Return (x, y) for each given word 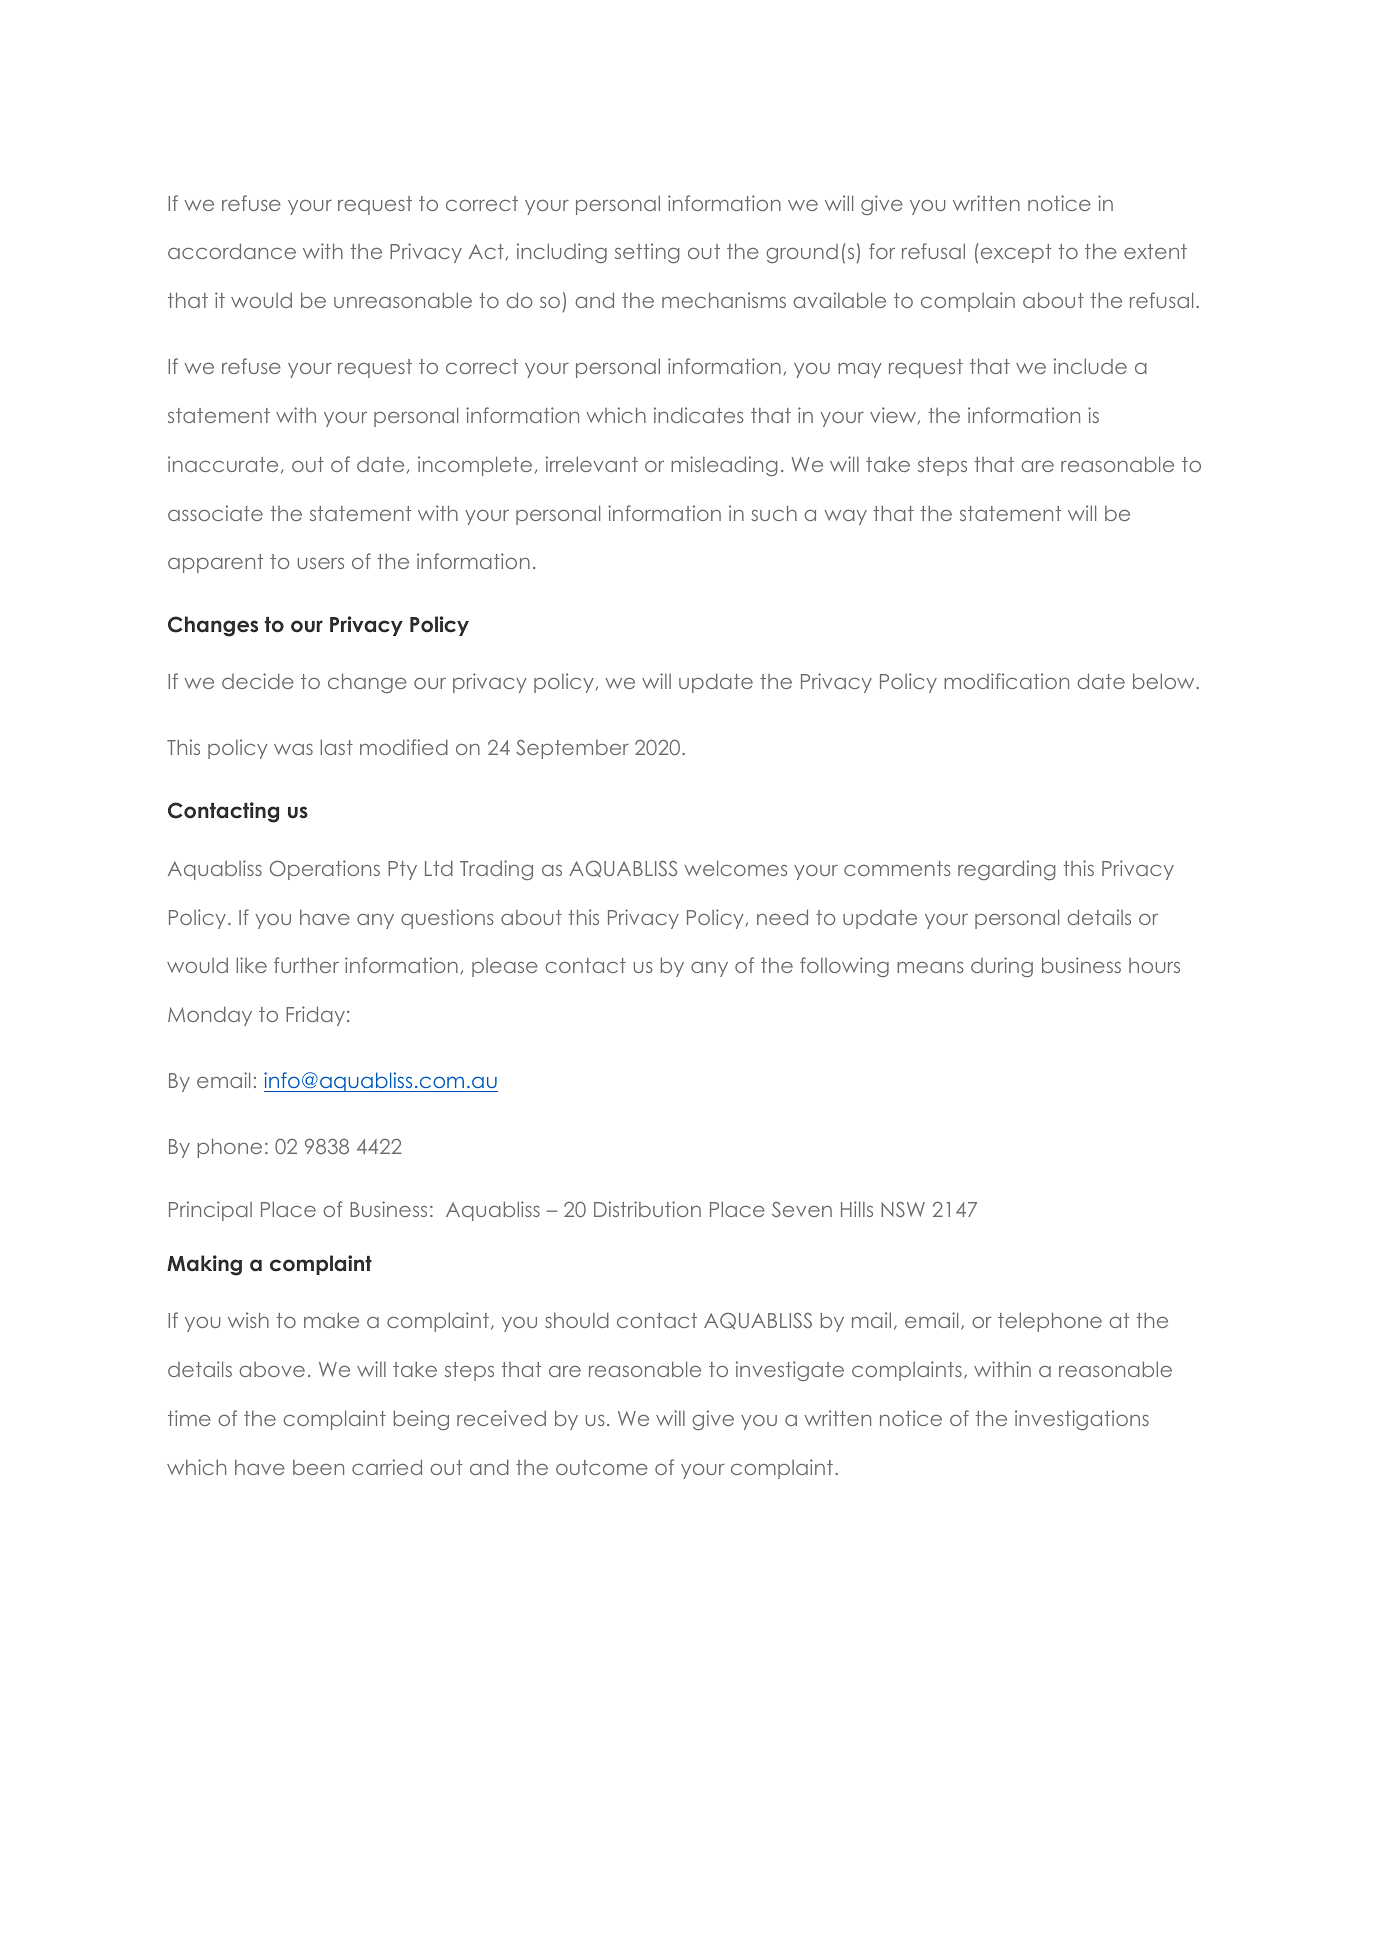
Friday (315, 1016)
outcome (602, 1467)
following (844, 967)
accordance (232, 251)
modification (1006, 681)
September (572, 749)
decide (258, 681)
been (318, 1467)
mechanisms (724, 300)
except (1016, 253)
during (1002, 967)
